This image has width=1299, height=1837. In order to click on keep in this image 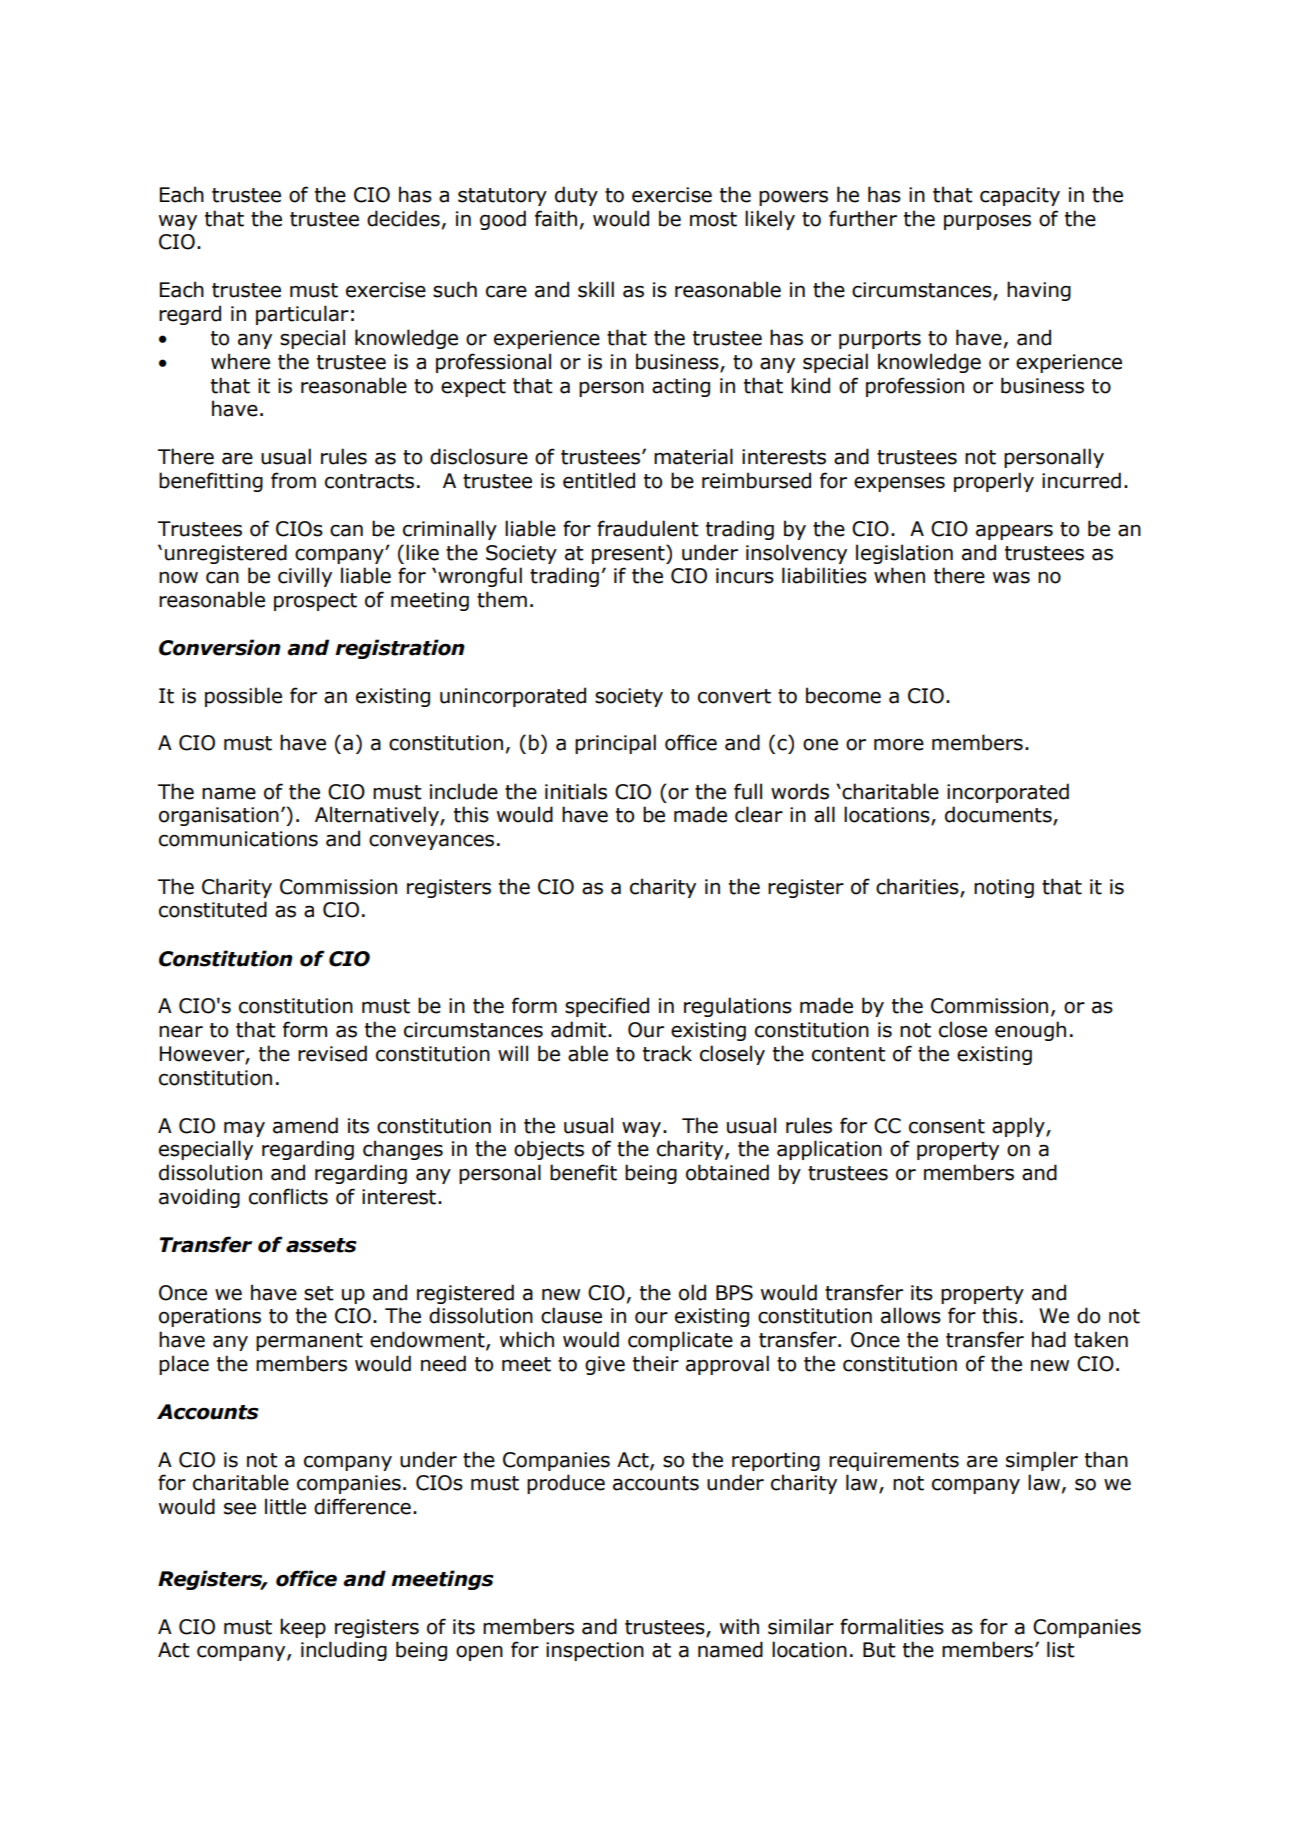, I will do `click(303, 1628)`.
